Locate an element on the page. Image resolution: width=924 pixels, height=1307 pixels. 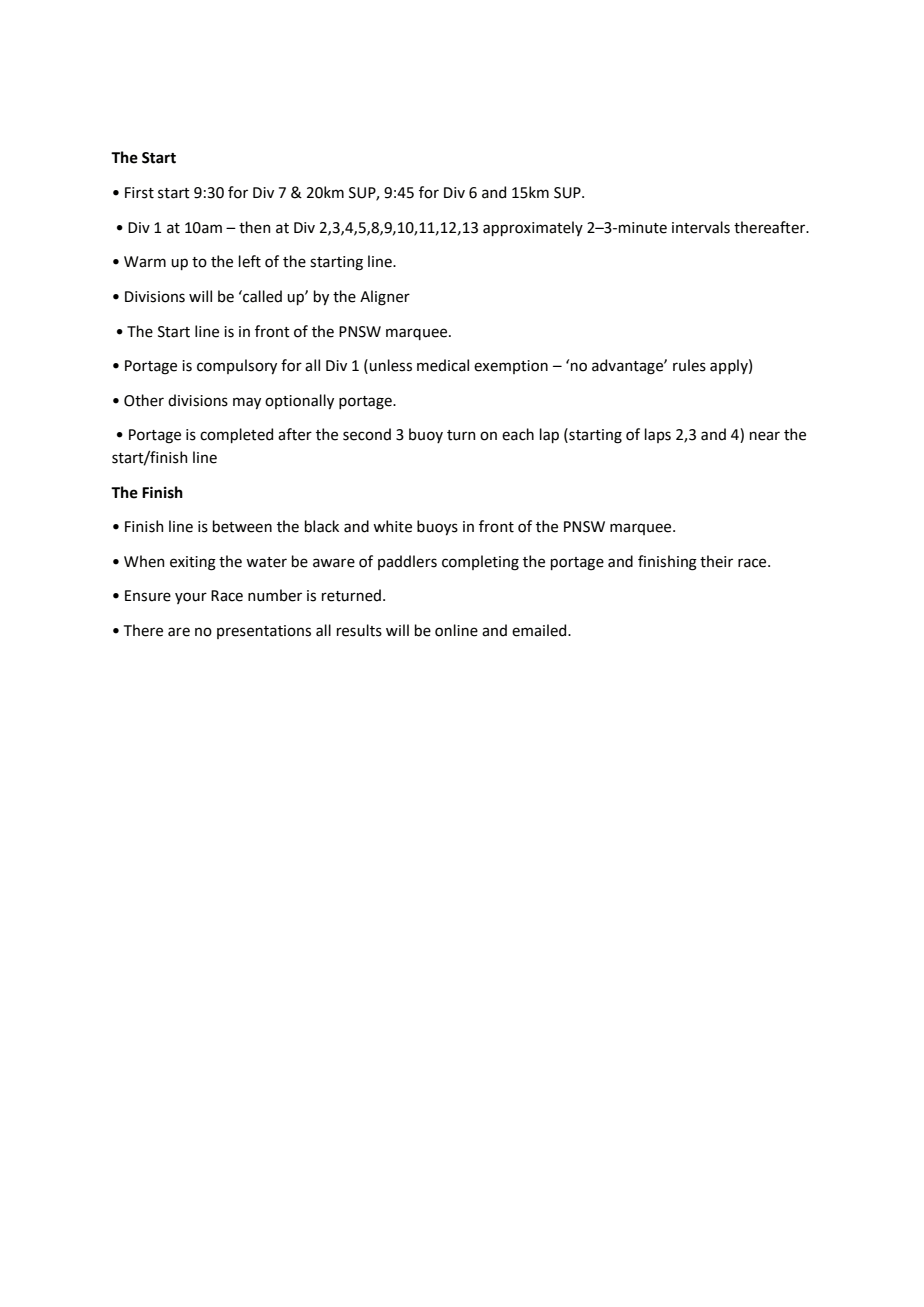
presentations is located at coordinates (264, 632).
